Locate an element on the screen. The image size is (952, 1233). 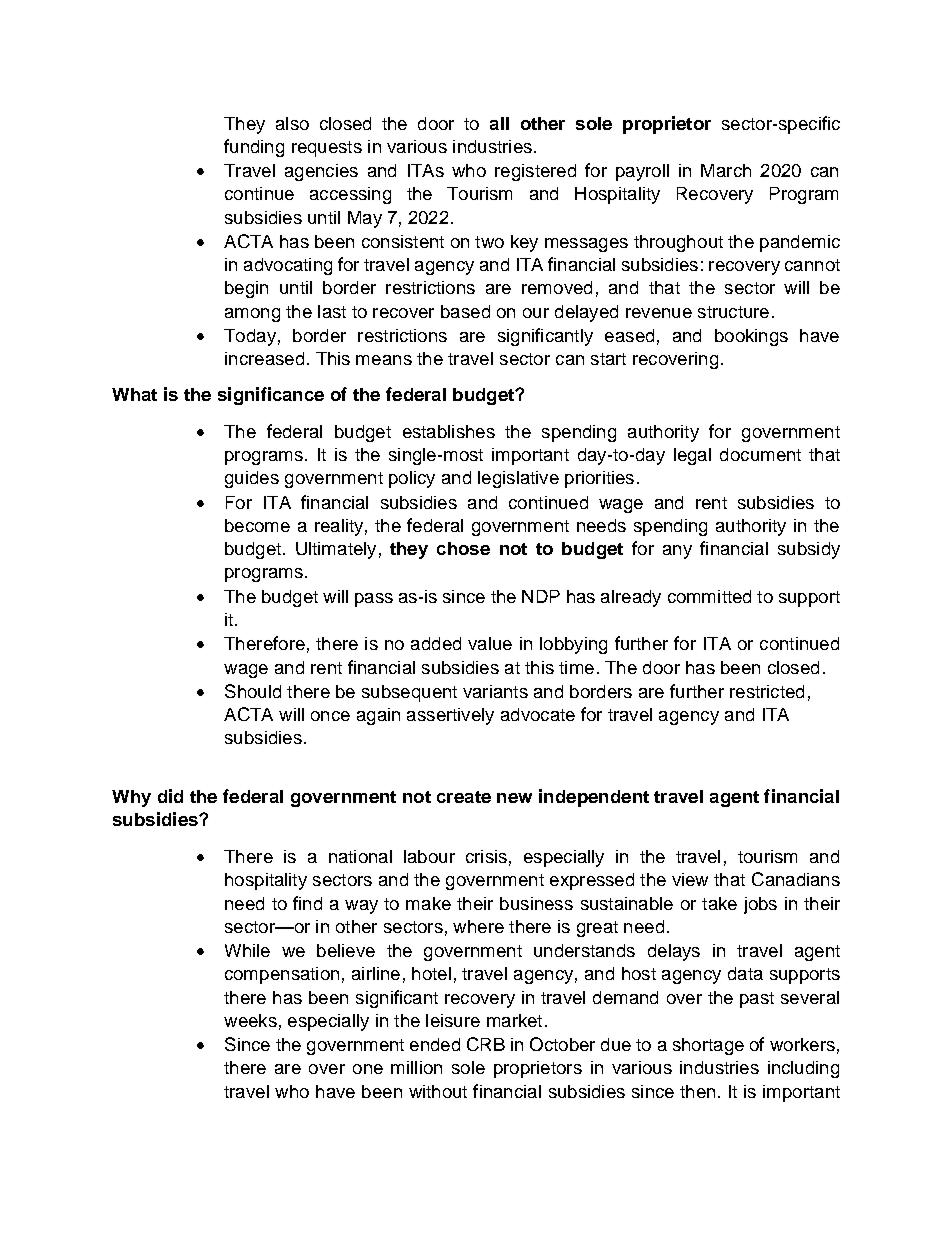
funding is located at coordinates (254, 148).
